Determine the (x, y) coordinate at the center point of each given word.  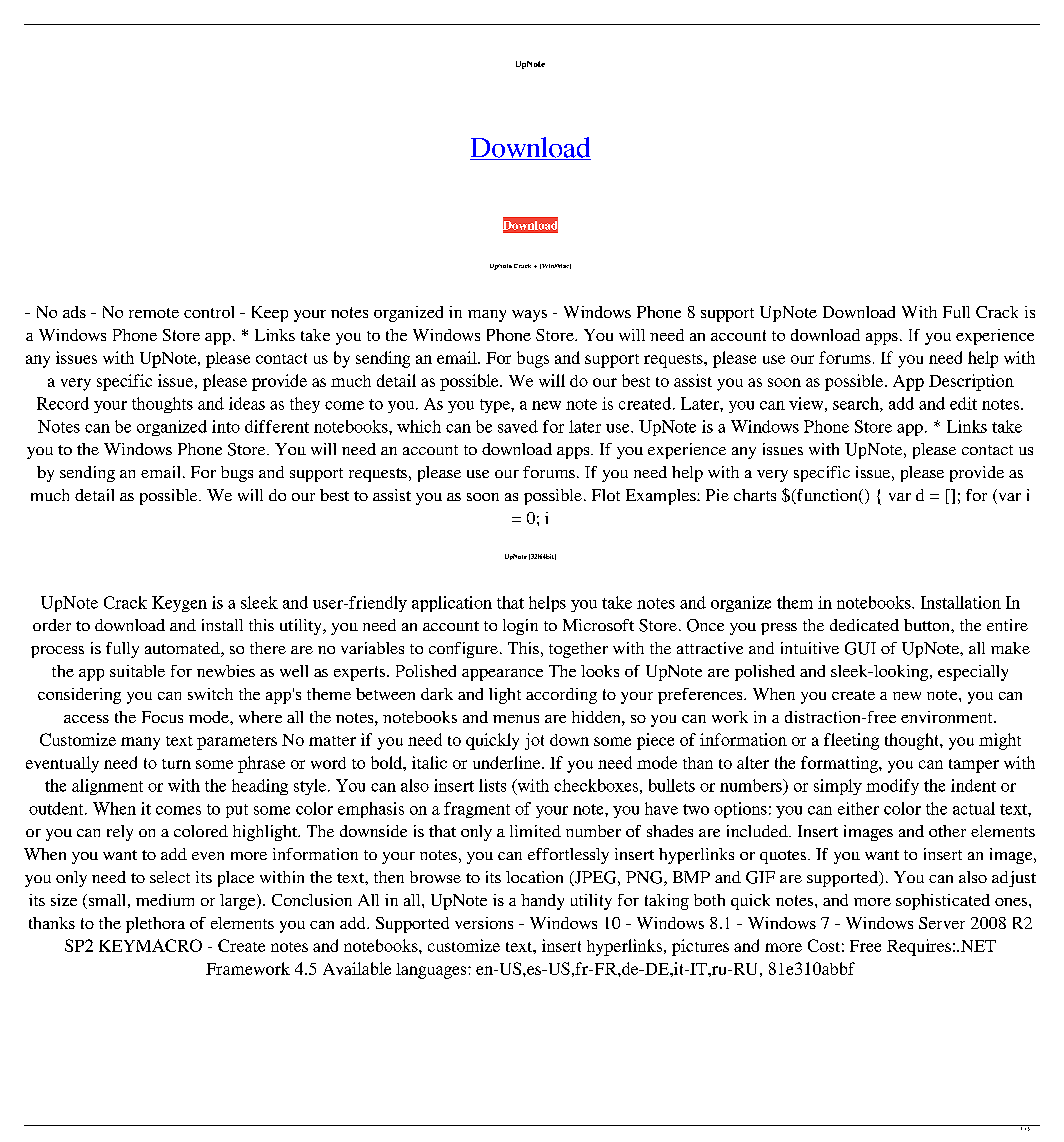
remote (154, 313)
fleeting (851, 741)
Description (971, 382)
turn (176, 764)
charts (755, 495)
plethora (155, 925)
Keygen (179, 604)
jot (534, 741)
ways (529, 316)
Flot (606, 495)
